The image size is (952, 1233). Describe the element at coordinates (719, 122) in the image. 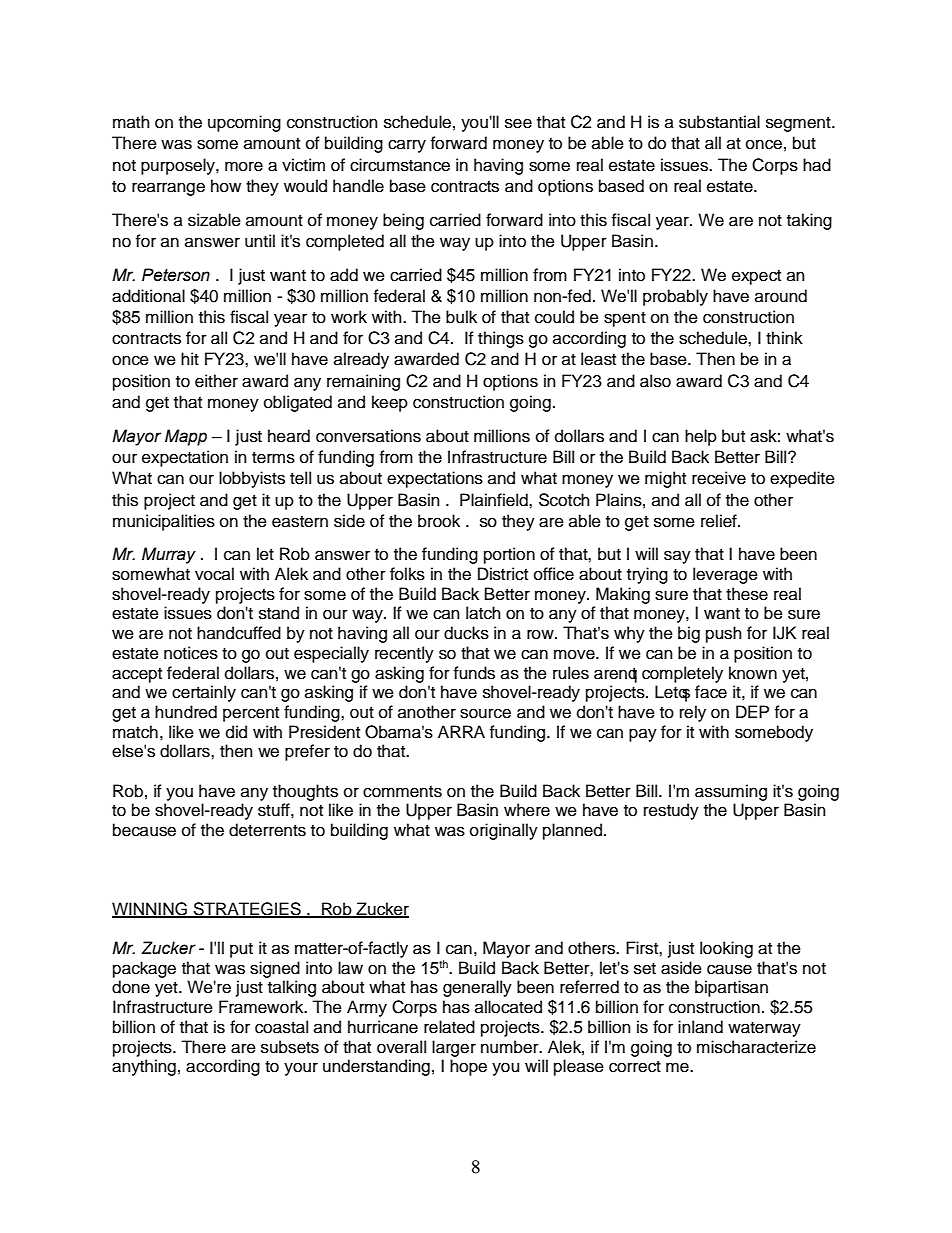

I see `substantial` at that location.
